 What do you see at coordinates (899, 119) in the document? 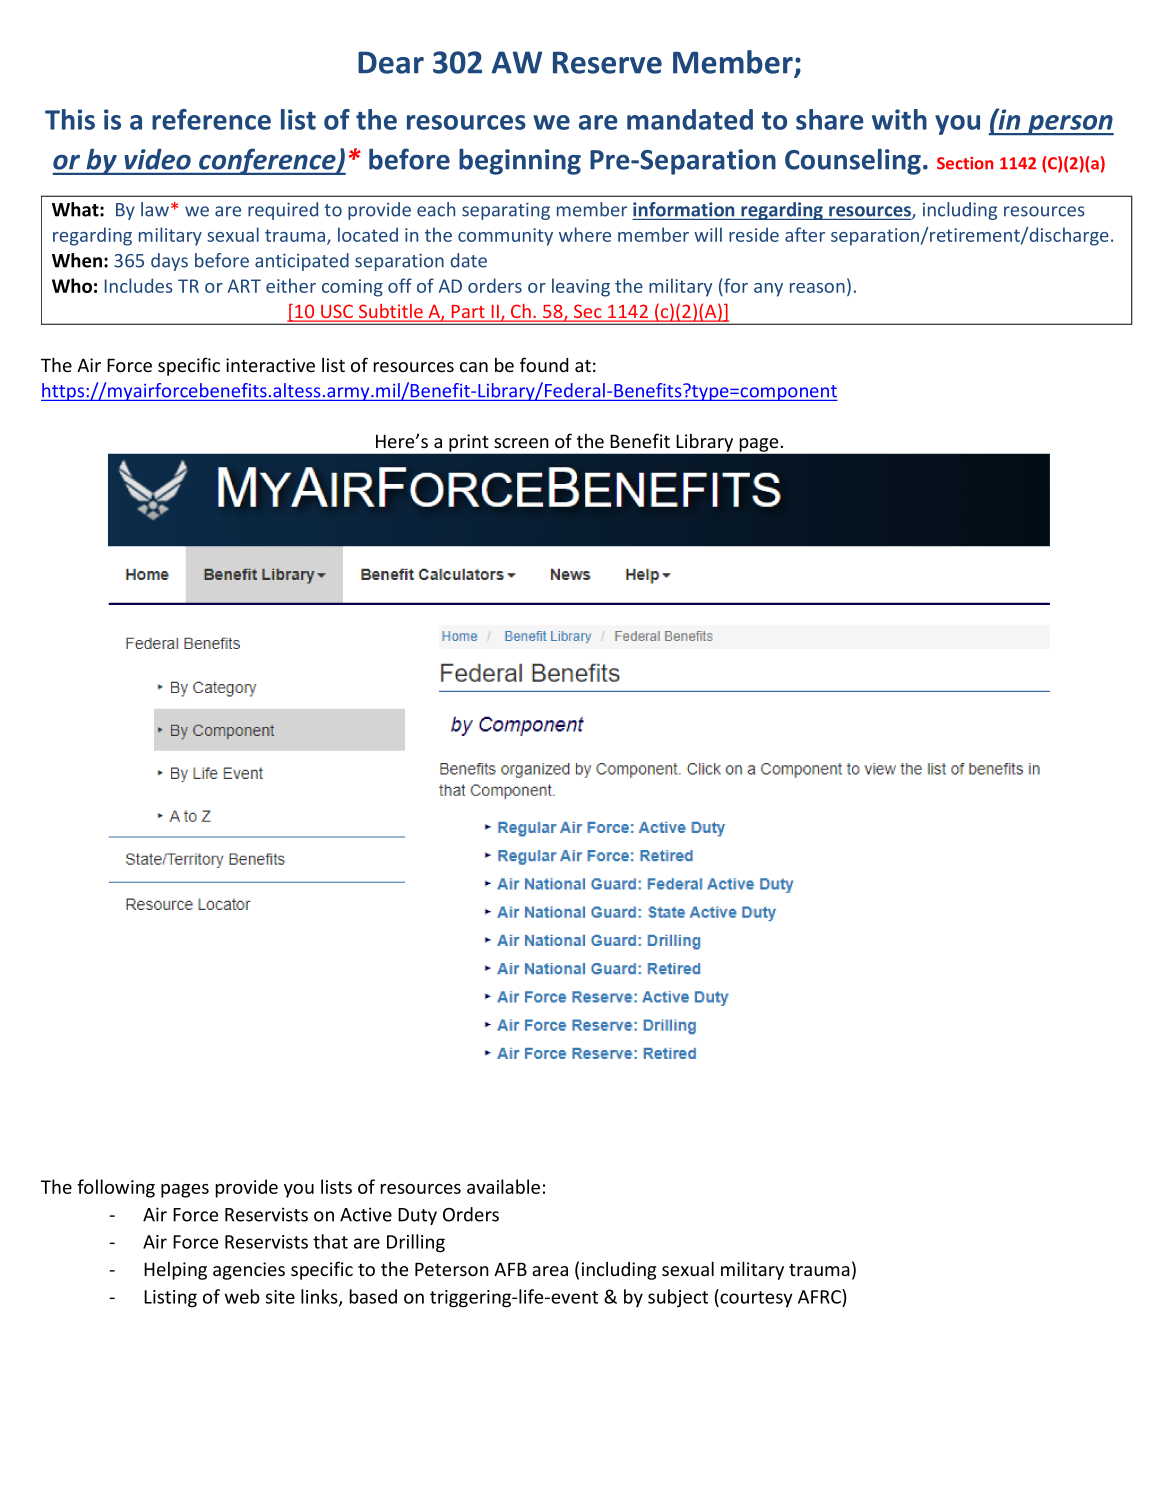
I see `with` at bounding box center [899, 119].
